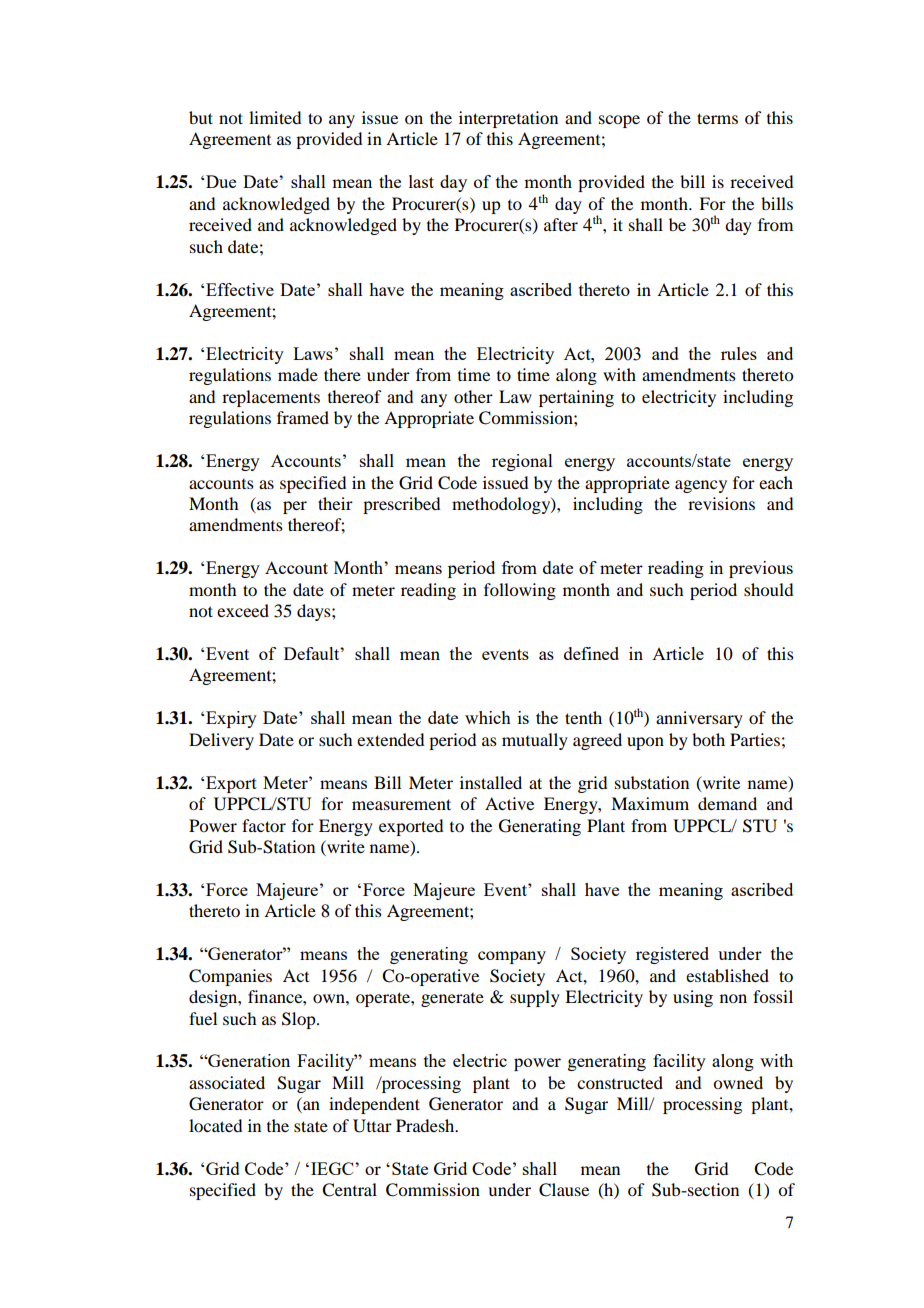 Image resolution: width=924 pixels, height=1308 pixels. What do you see at coordinates (488, 717) in the screenshot?
I see `which` at bounding box center [488, 717].
